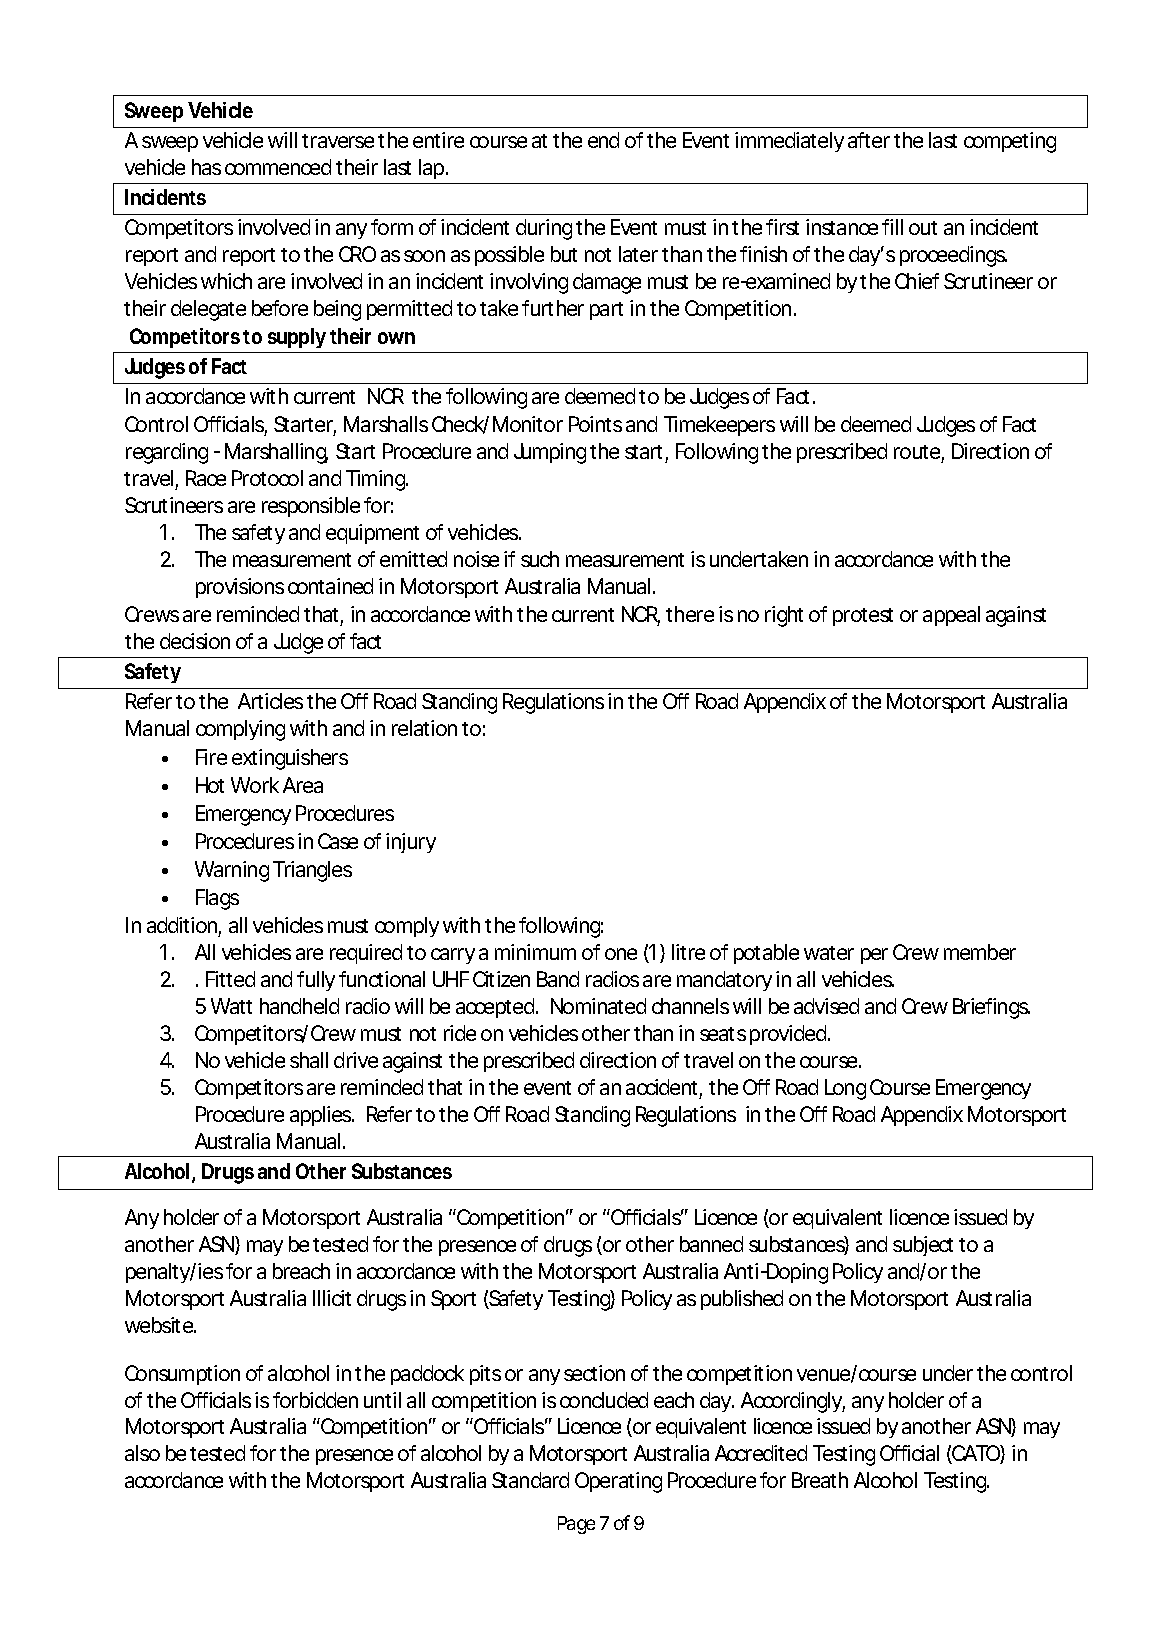 The width and height of the page is (1151, 1628). What do you see at coordinates (618, 1482) in the page?
I see `Operating` at bounding box center [618, 1482].
